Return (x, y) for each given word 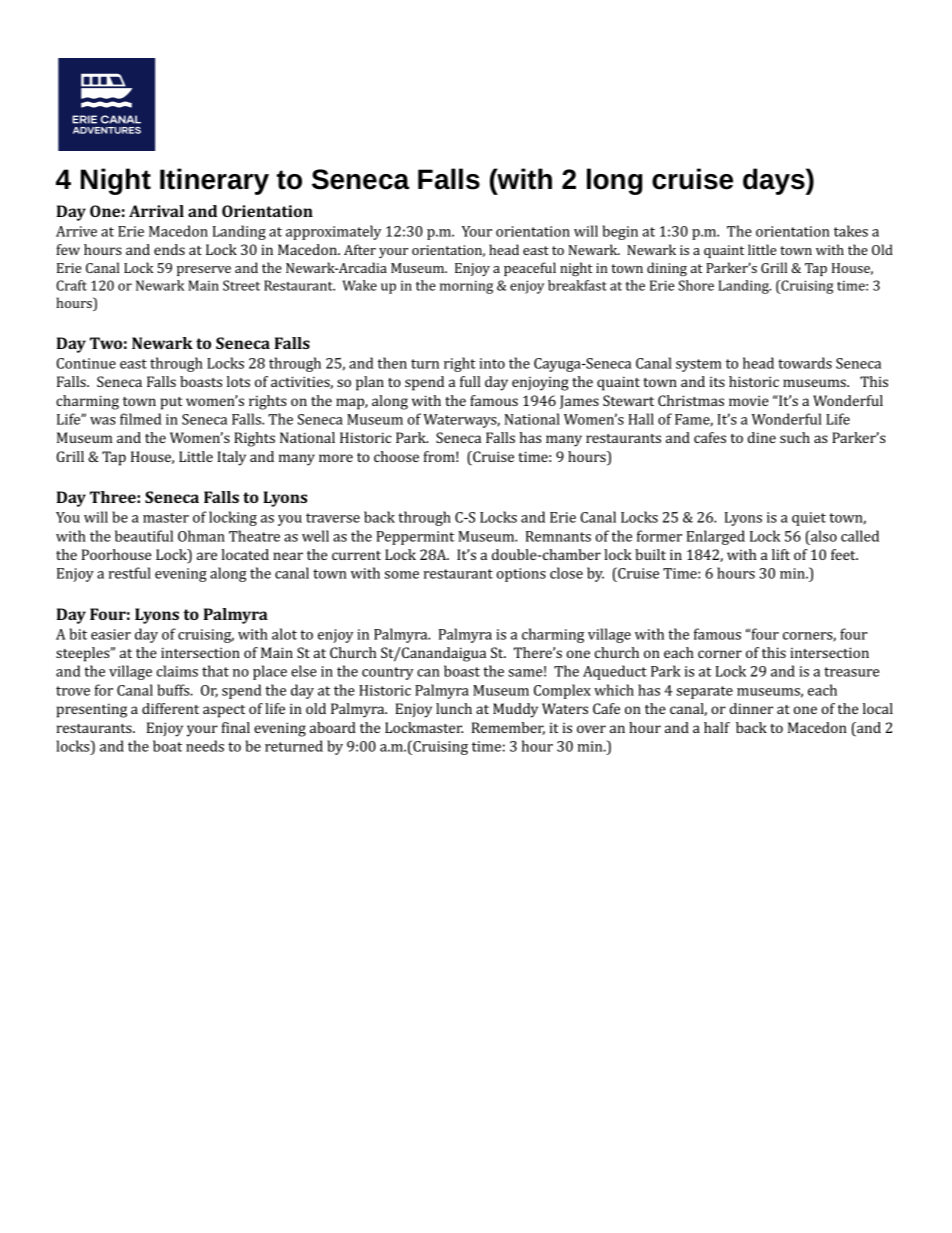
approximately (333, 232)
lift (781, 554)
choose (396, 456)
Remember (508, 728)
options (521, 575)
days (774, 181)
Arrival (156, 211)
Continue (86, 363)
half (717, 727)
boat (167, 746)
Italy (231, 458)
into (492, 363)
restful (130, 573)
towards (805, 363)
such (795, 437)
